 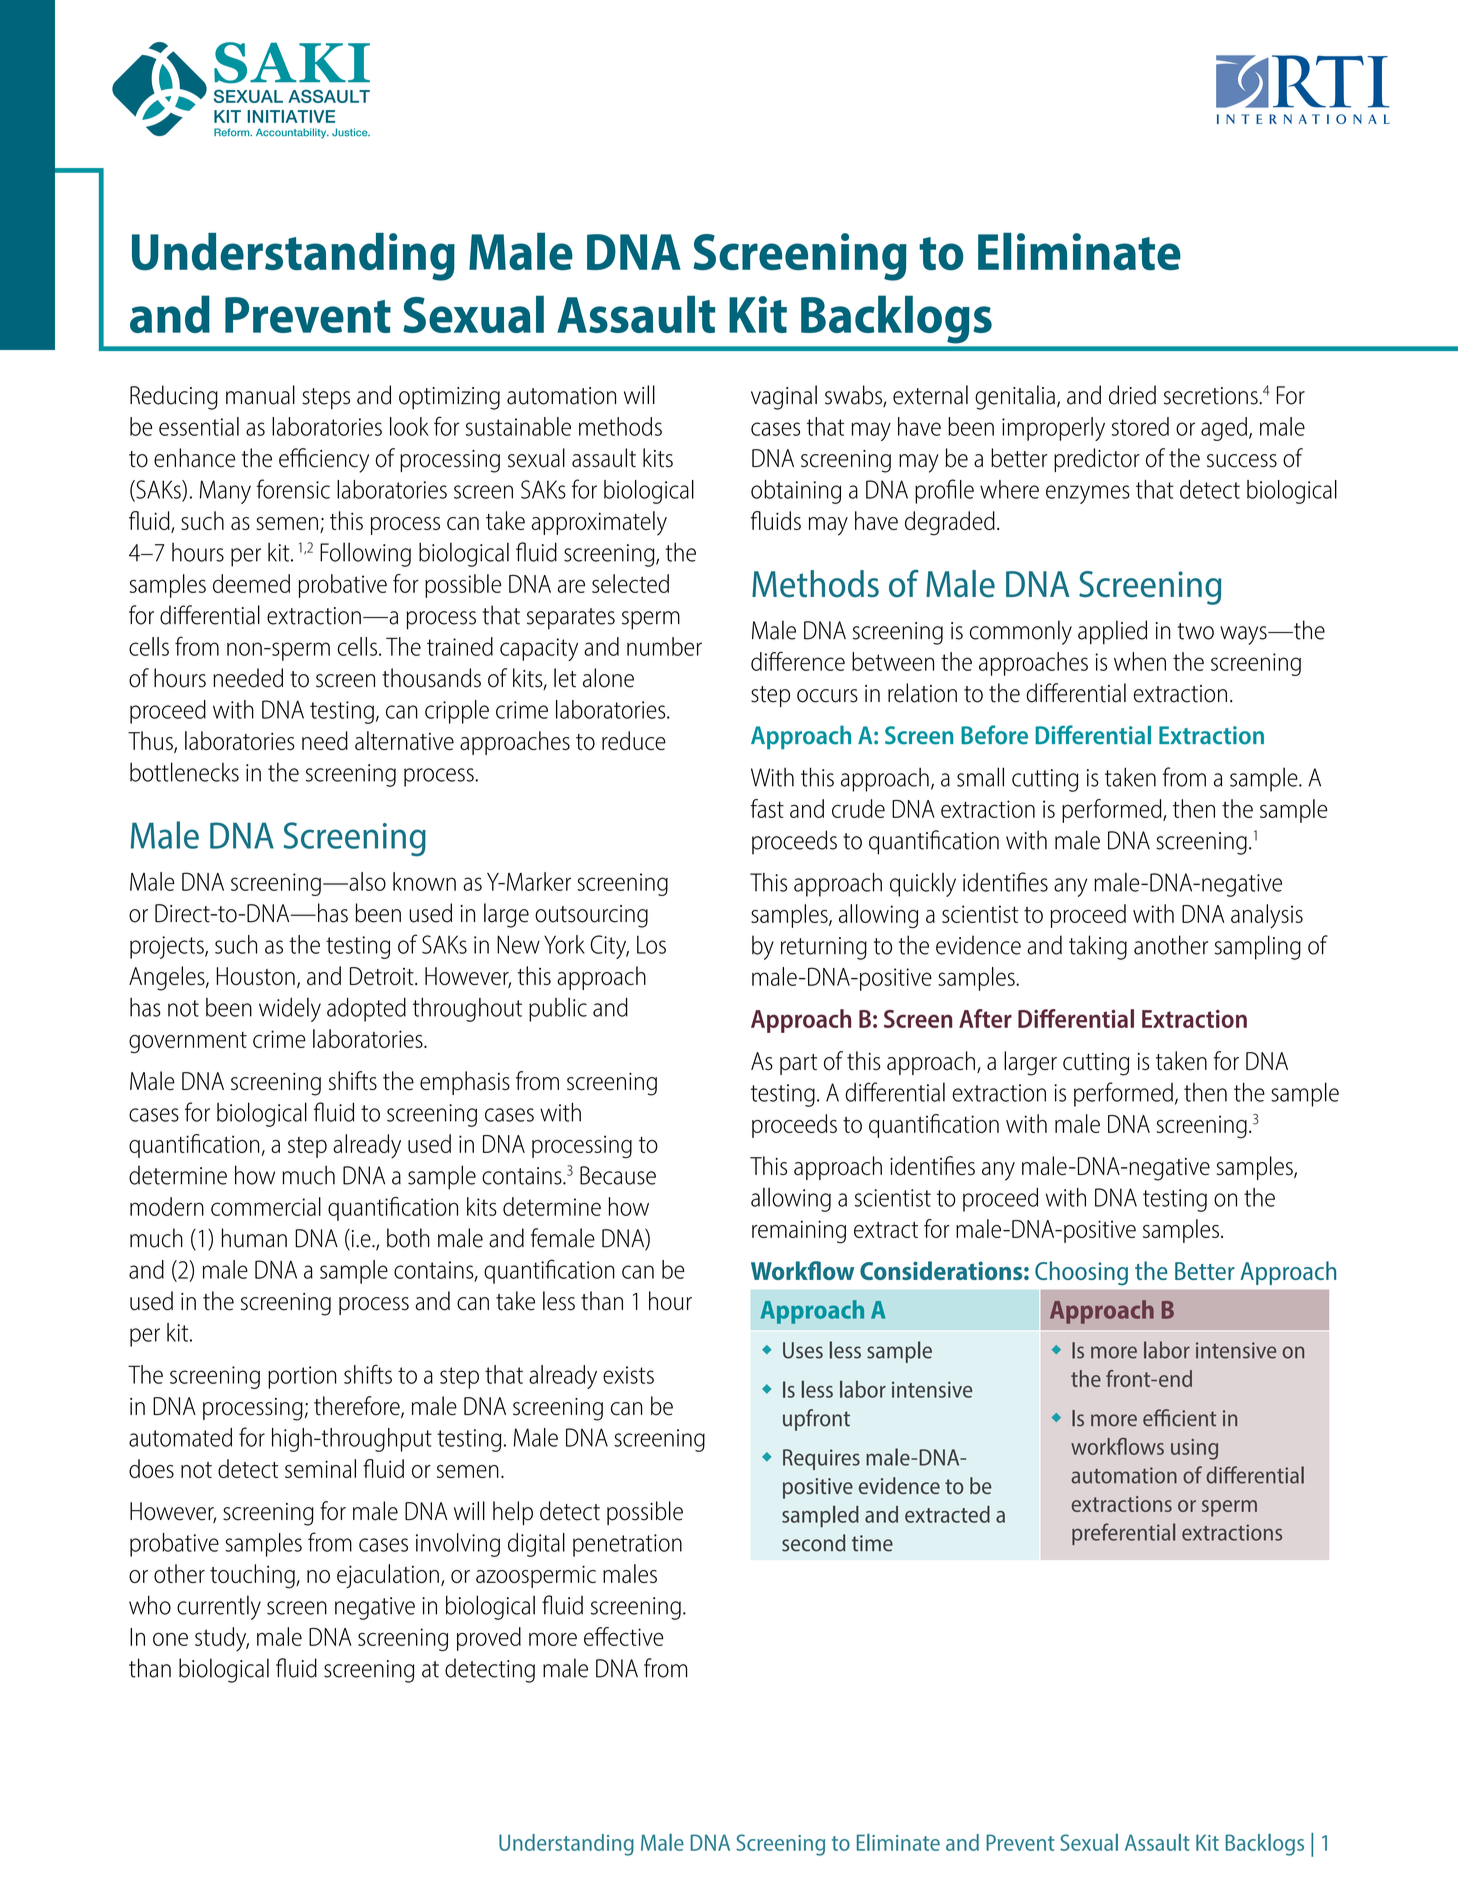 I want to click on Because, so click(x=618, y=1175).
